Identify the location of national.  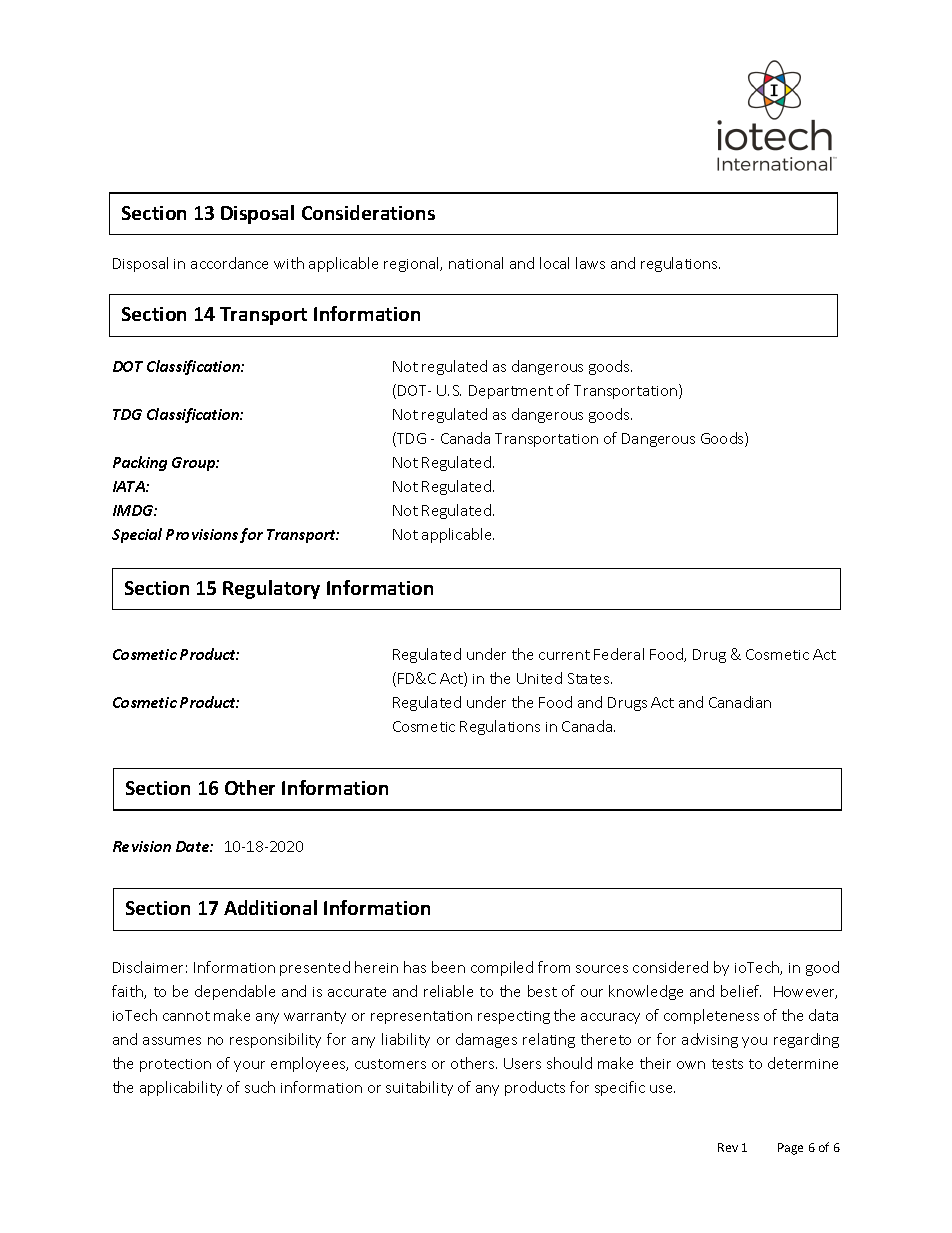
(476, 263).
